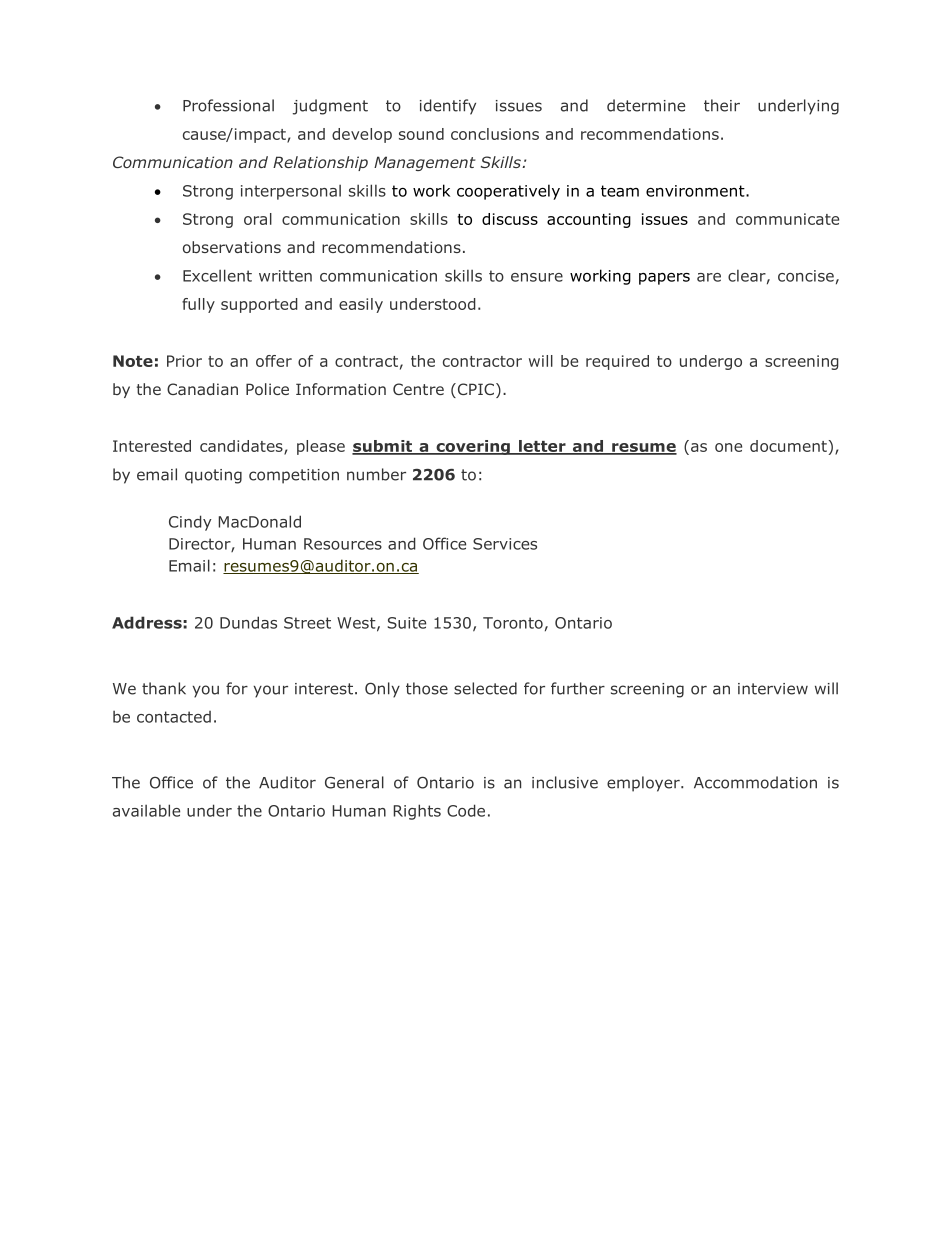 The height and width of the screenshot is (1233, 952). What do you see at coordinates (184, 361) in the screenshot?
I see `Prior` at bounding box center [184, 361].
